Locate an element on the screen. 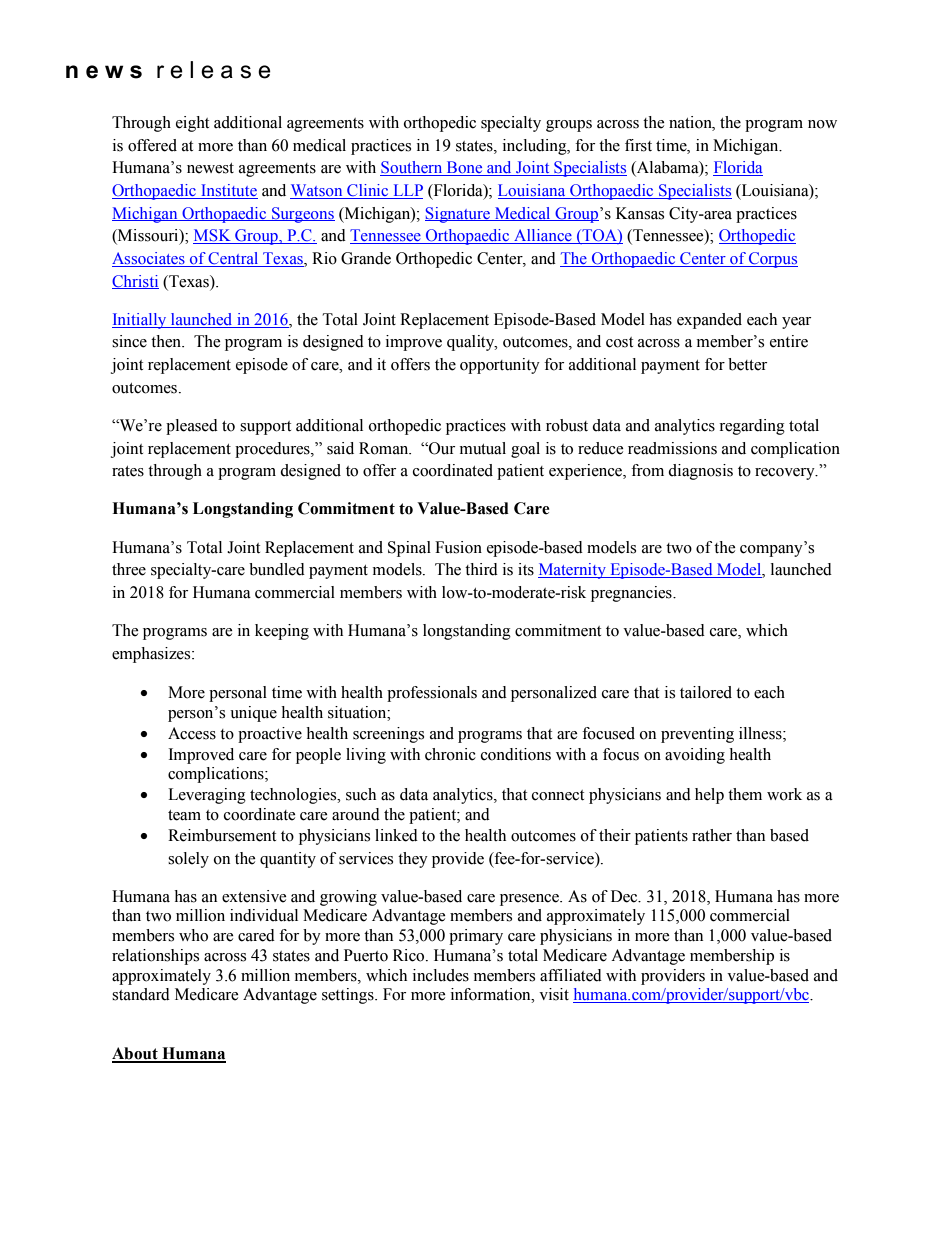 This screenshot has width=952, height=1233. opportunity is located at coordinates (500, 366).
